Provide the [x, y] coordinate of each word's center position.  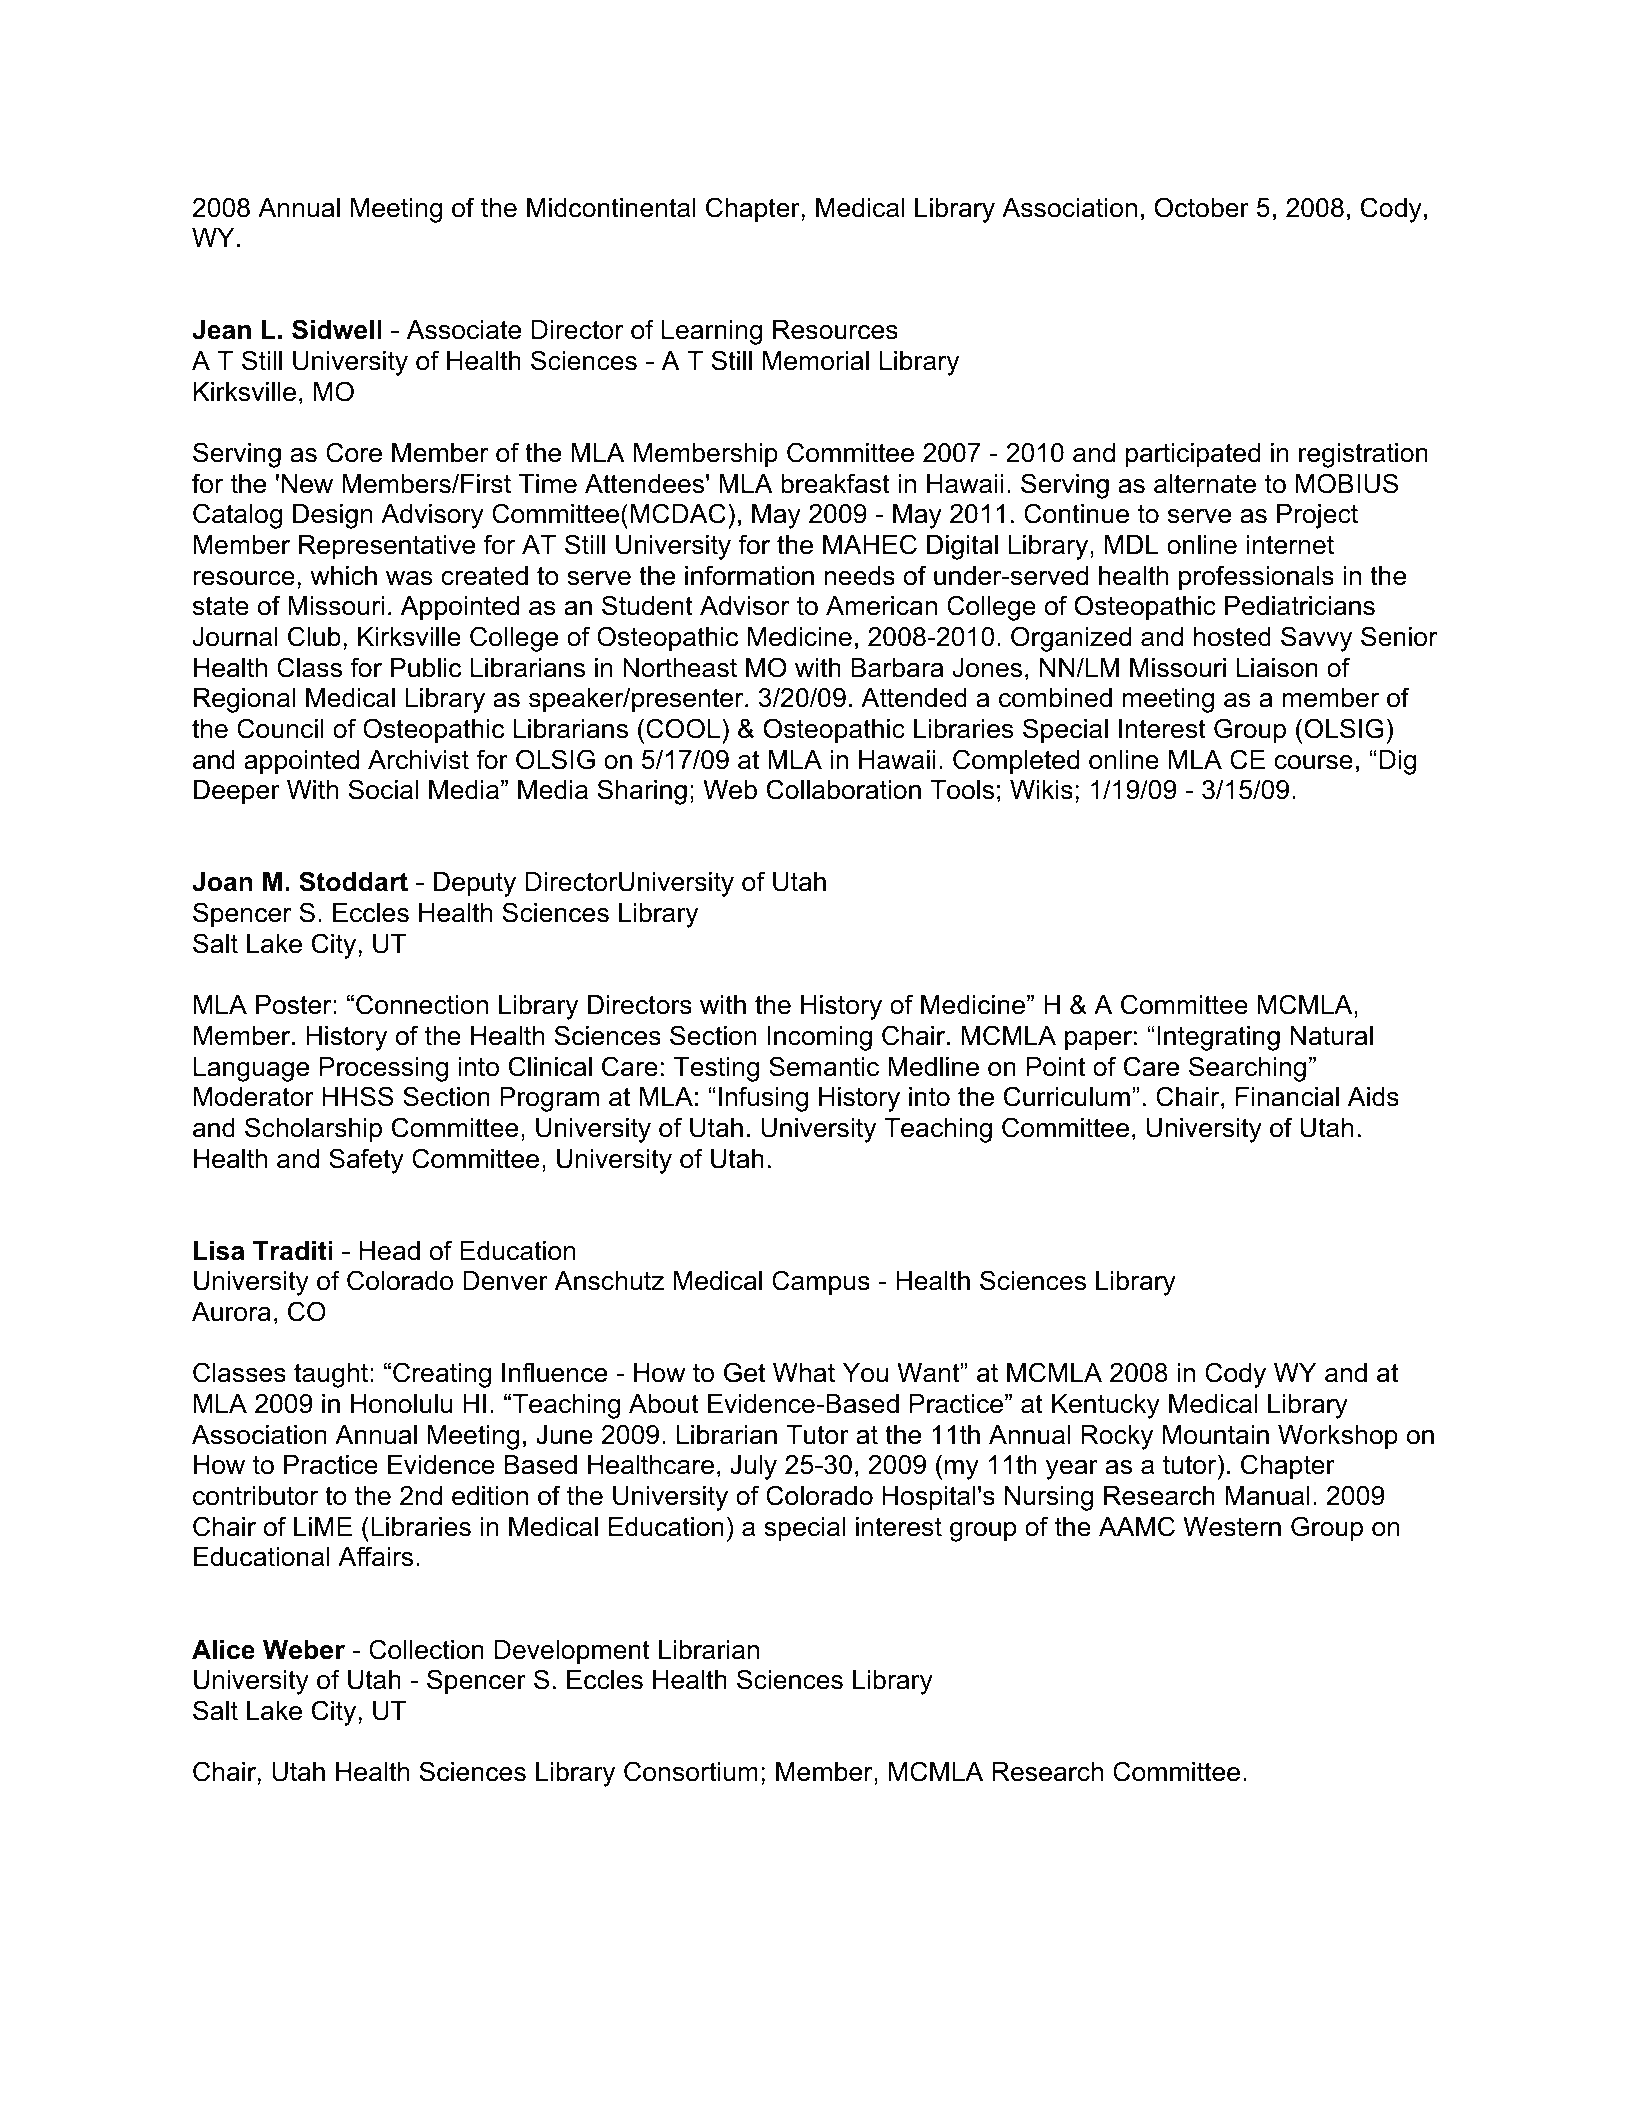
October [1202, 207]
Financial [1287, 1097]
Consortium [691, 1771]
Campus [821, 1283]
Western [1232, 1527]
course [1314, 762]
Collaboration [844, 789]
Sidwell [337, 329]
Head [390, 1251]
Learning [712, 332]
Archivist [418, 760]
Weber [304, 1650]
